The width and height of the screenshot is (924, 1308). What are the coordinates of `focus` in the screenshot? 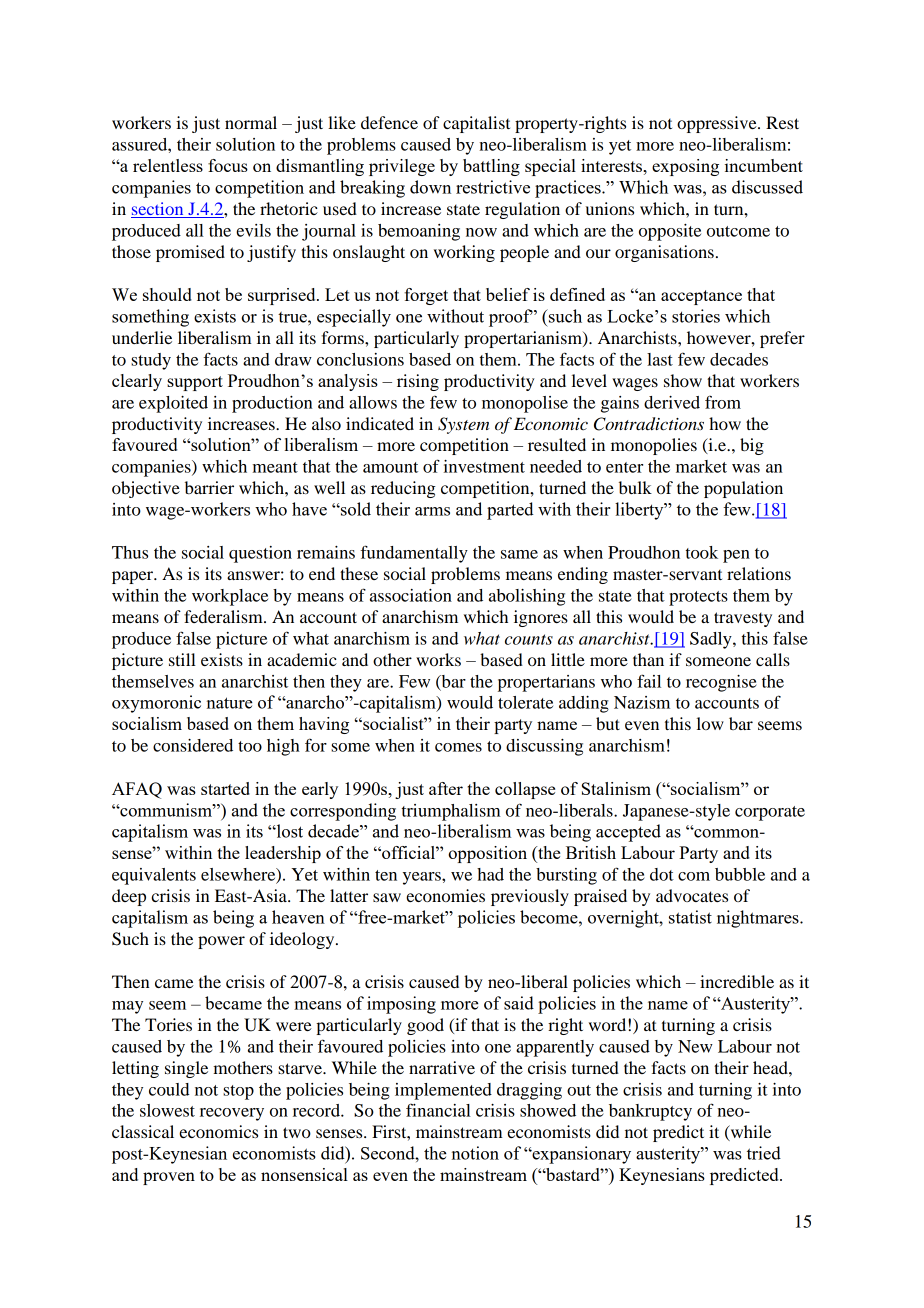 It's located at (228, 165).
